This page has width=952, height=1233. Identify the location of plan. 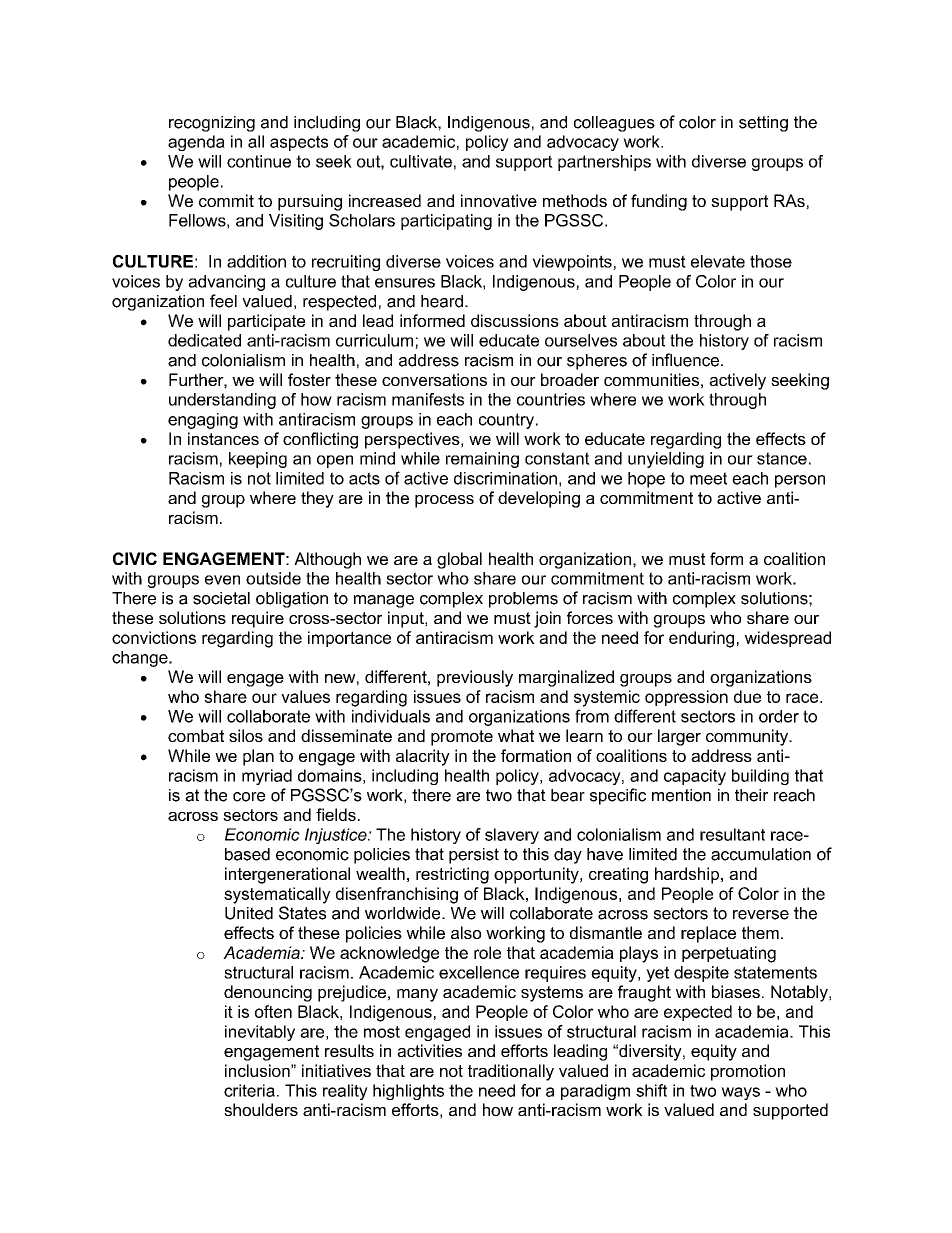
(258, 757).
